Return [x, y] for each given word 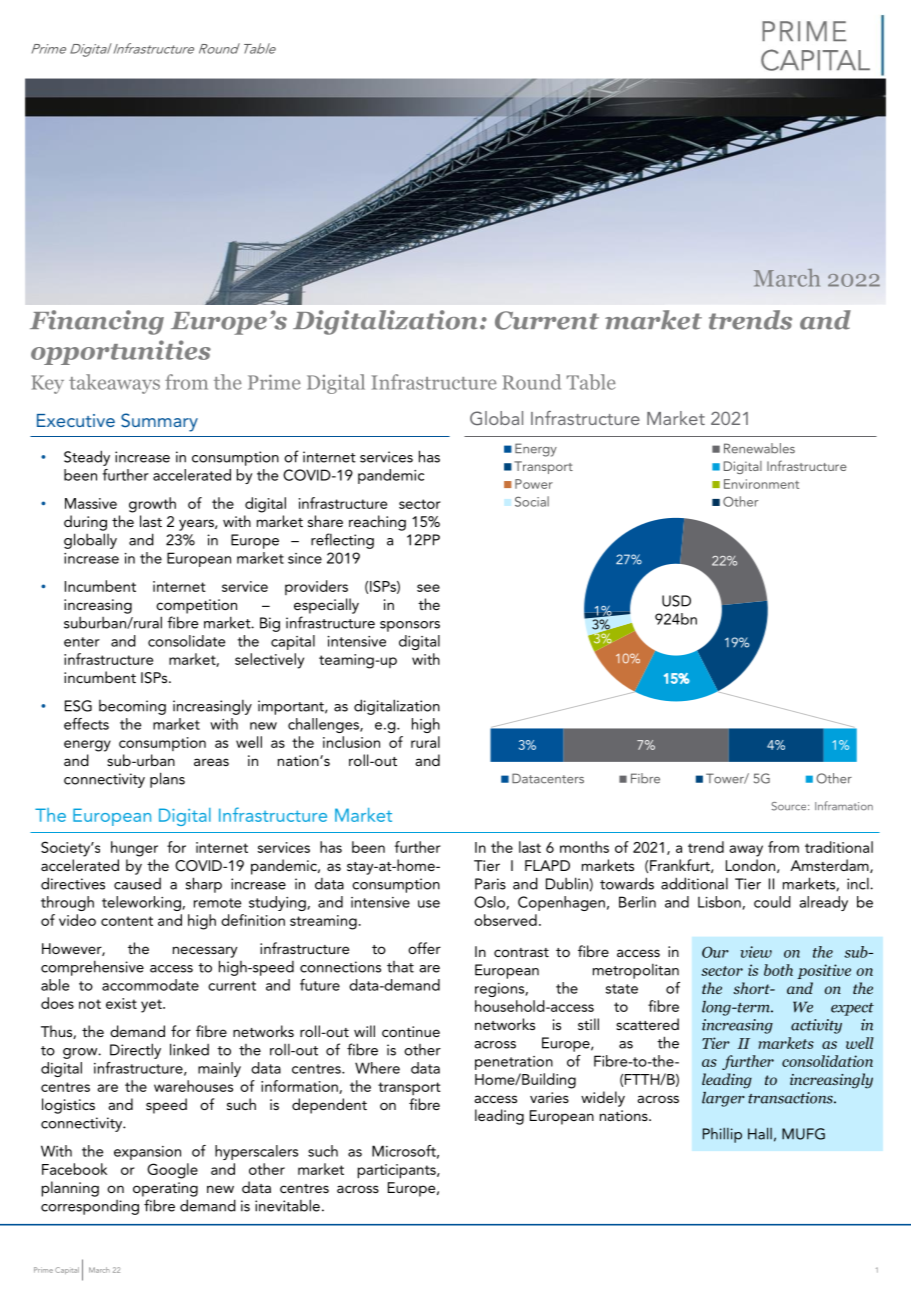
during [85, 523]
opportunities [121, 352]
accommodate [150, 985]
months [584, 847]
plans [167, 780]
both [778, 970]
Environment [761, 484]
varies [549, 1097]
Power [534, 484]
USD [676, 601]
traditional [839, 847]
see [428, 588]
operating [165, 1189]
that [400, 967]
